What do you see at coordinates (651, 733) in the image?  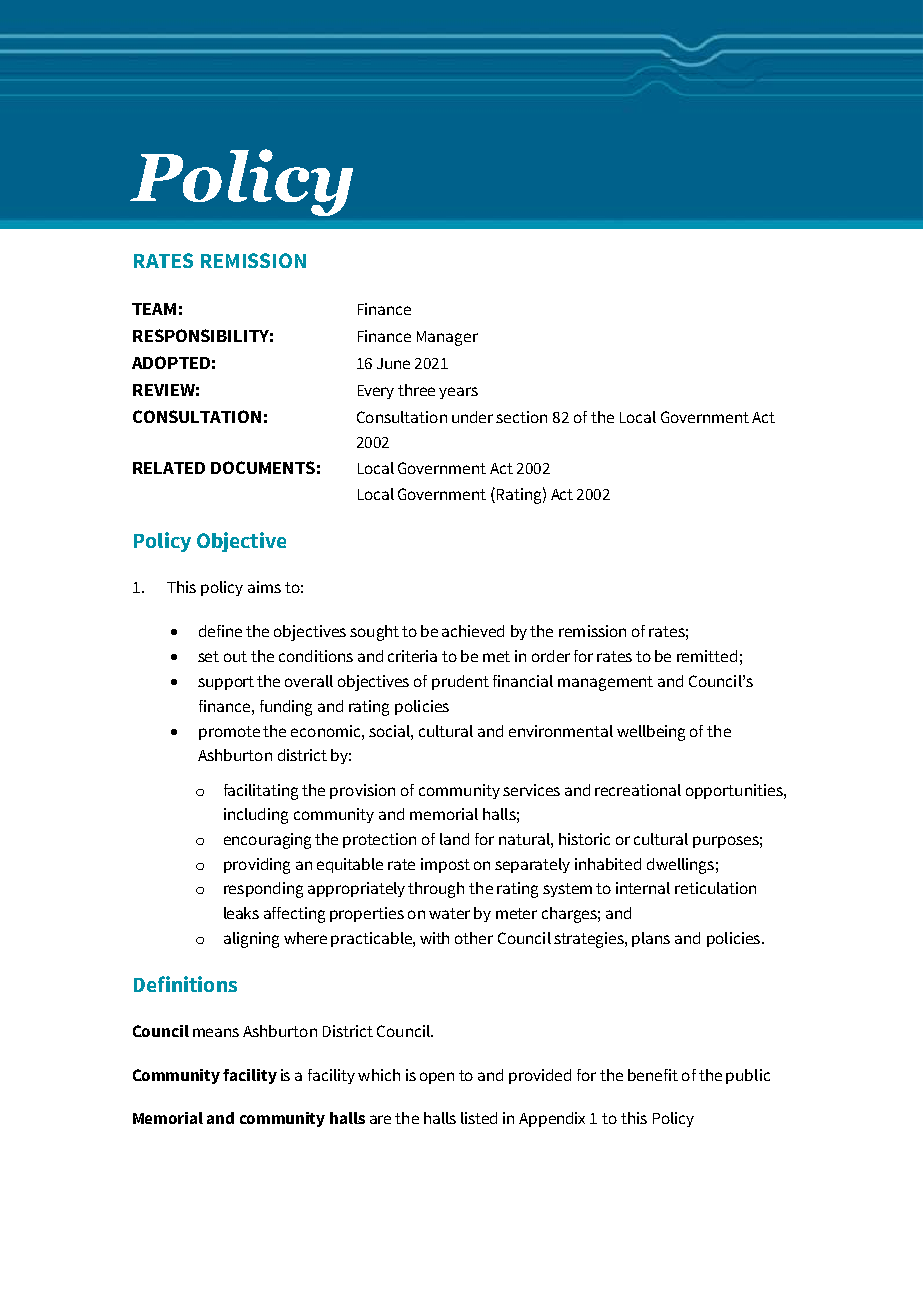 I see `wellbeing` at bounding box center [651, 733].
